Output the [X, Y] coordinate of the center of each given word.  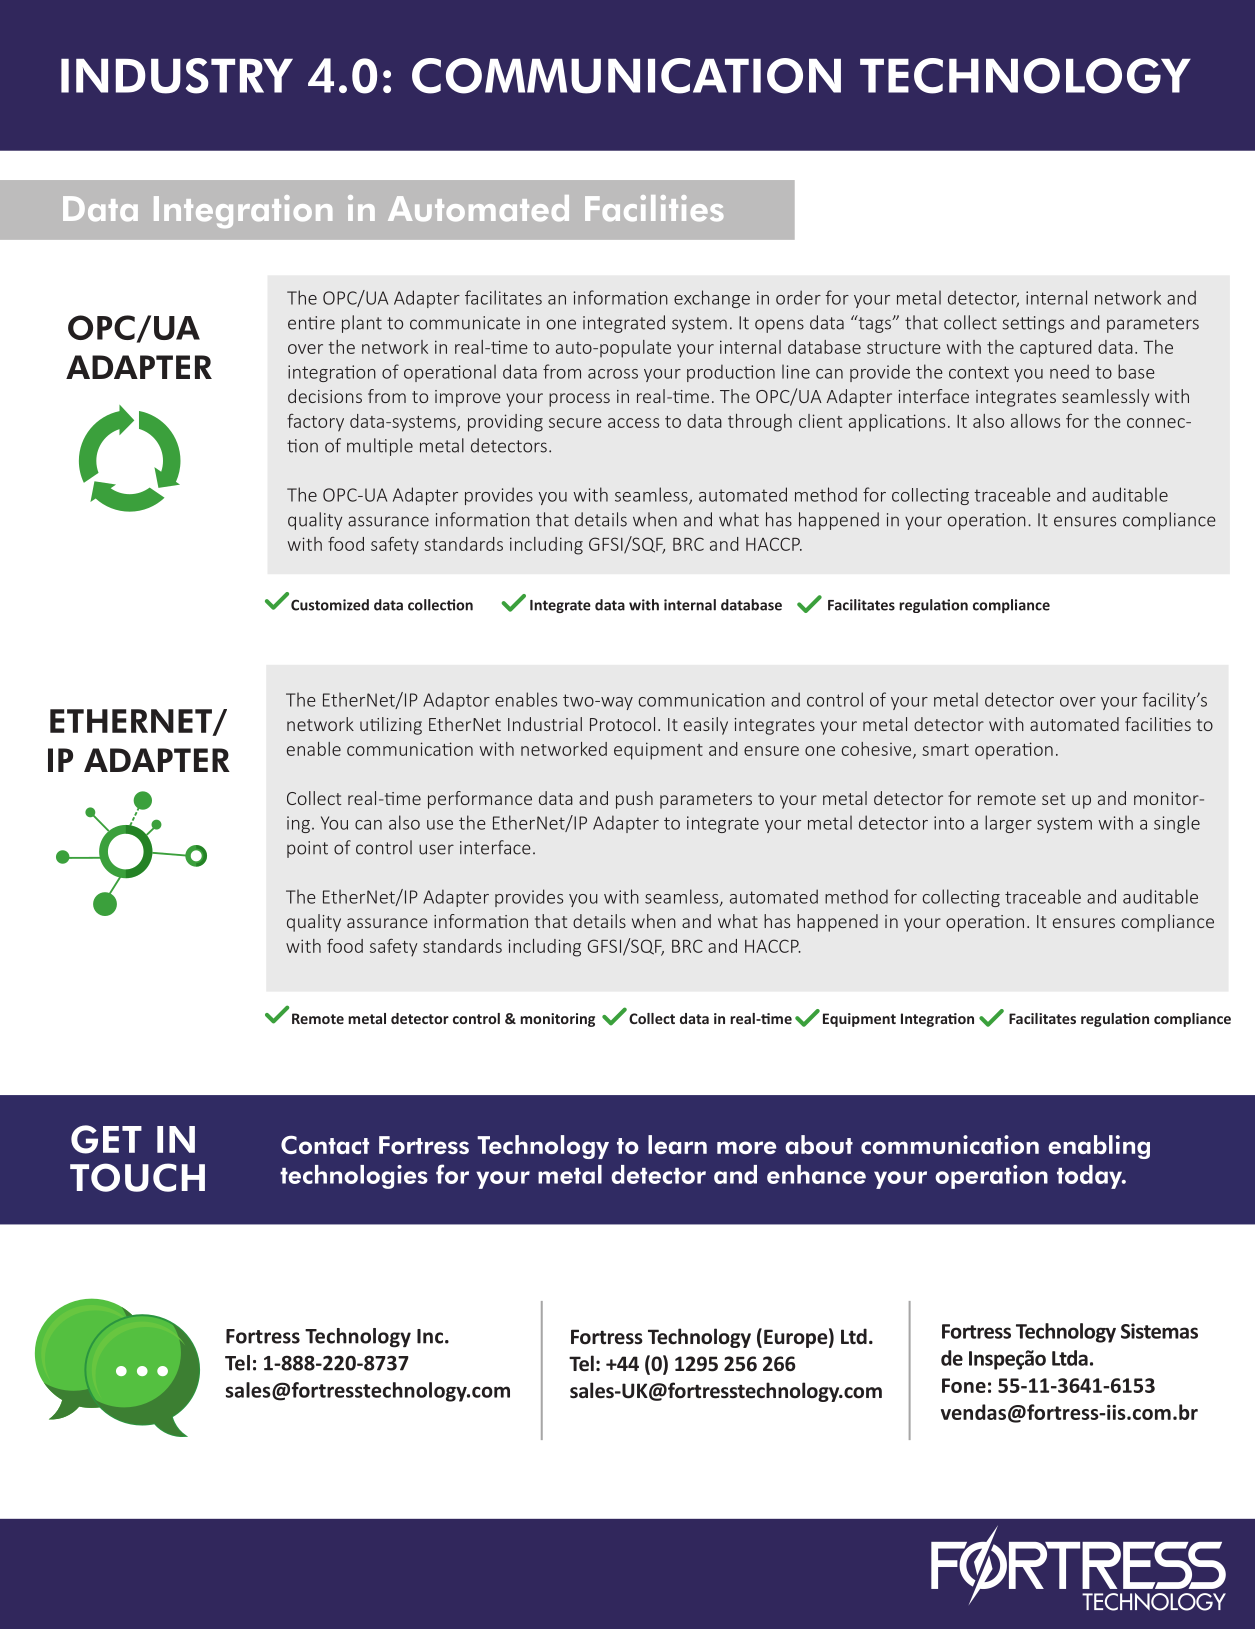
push [634, 800]
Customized [330, 605]
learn [677, 1144]
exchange [712, 299]
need [1069, 371]
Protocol [622, 724]
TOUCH [137, 1177]
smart [945, 750]
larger [1008, 824]
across [613, 374]
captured [1056, 349]
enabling [1099, 1147]
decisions [325, 396]
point [307, 849]
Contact [325, 1144]
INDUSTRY [177, 76]
